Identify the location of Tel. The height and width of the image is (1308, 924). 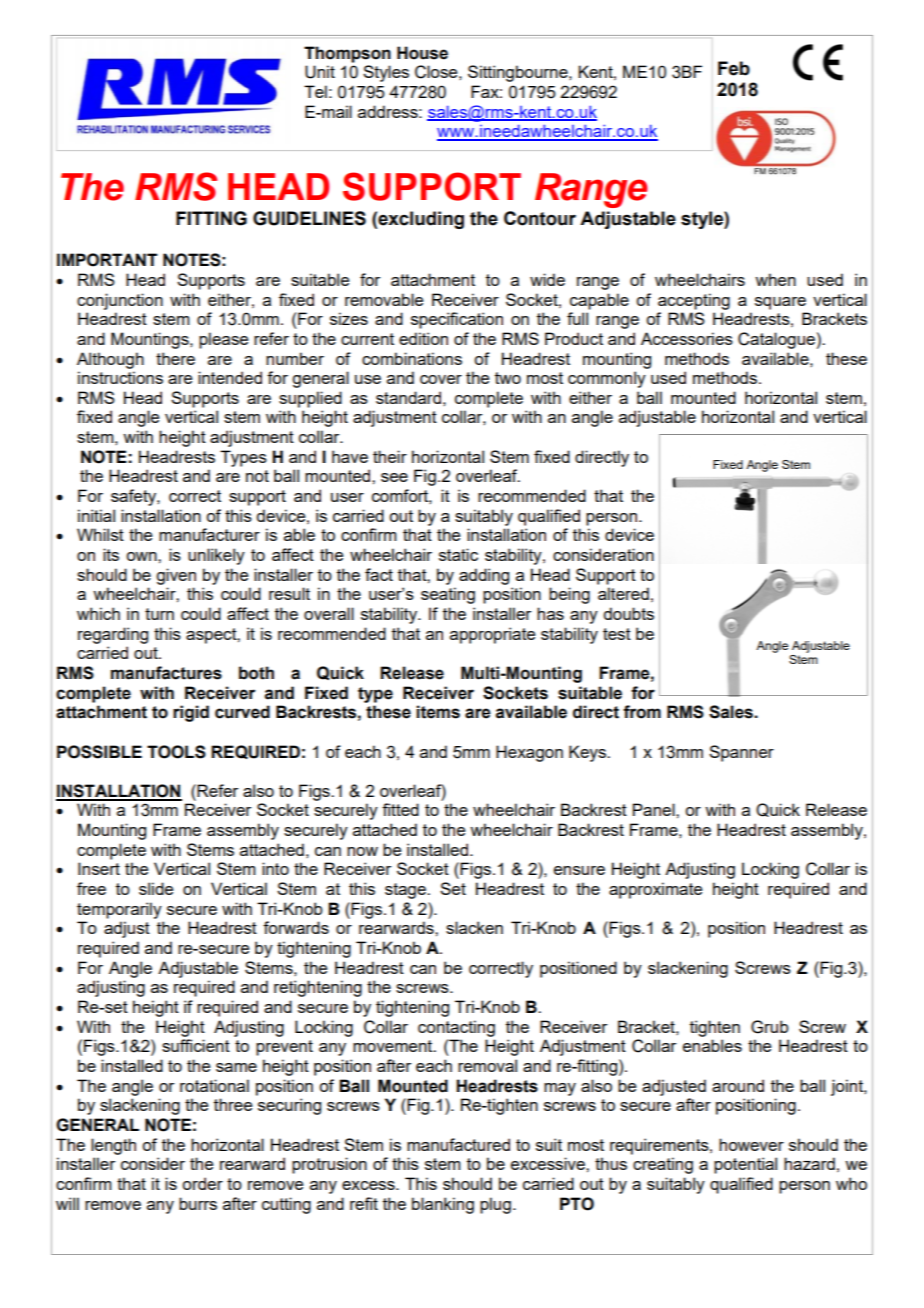
(315, 91).
